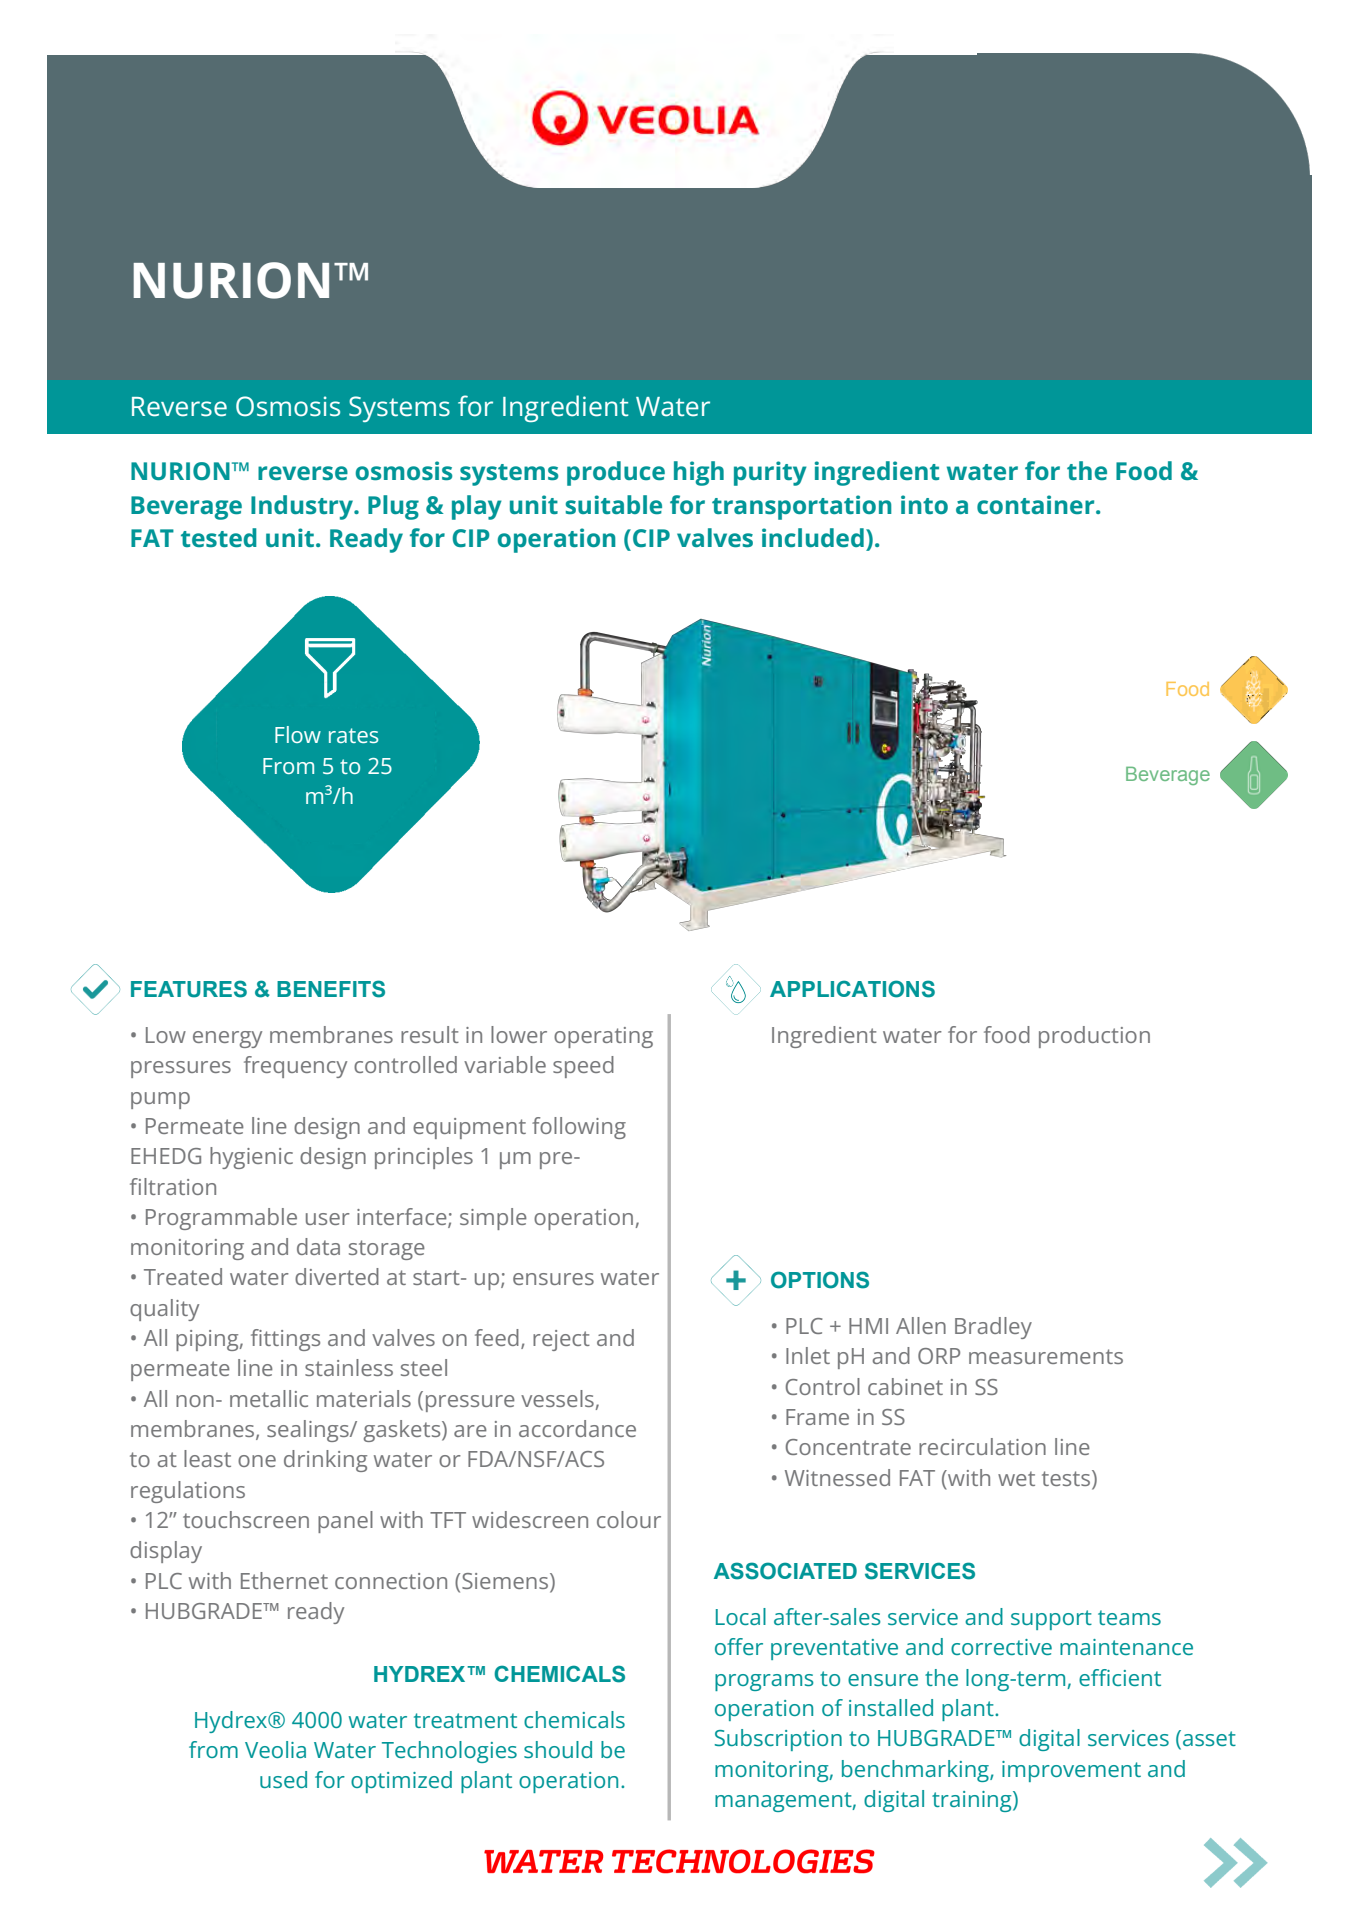 Image resolution: width=1359 pixels, height=1922 pixels. Describe the element at coordinates (1037, 504) in the screenshot. I see `container` at that location.
